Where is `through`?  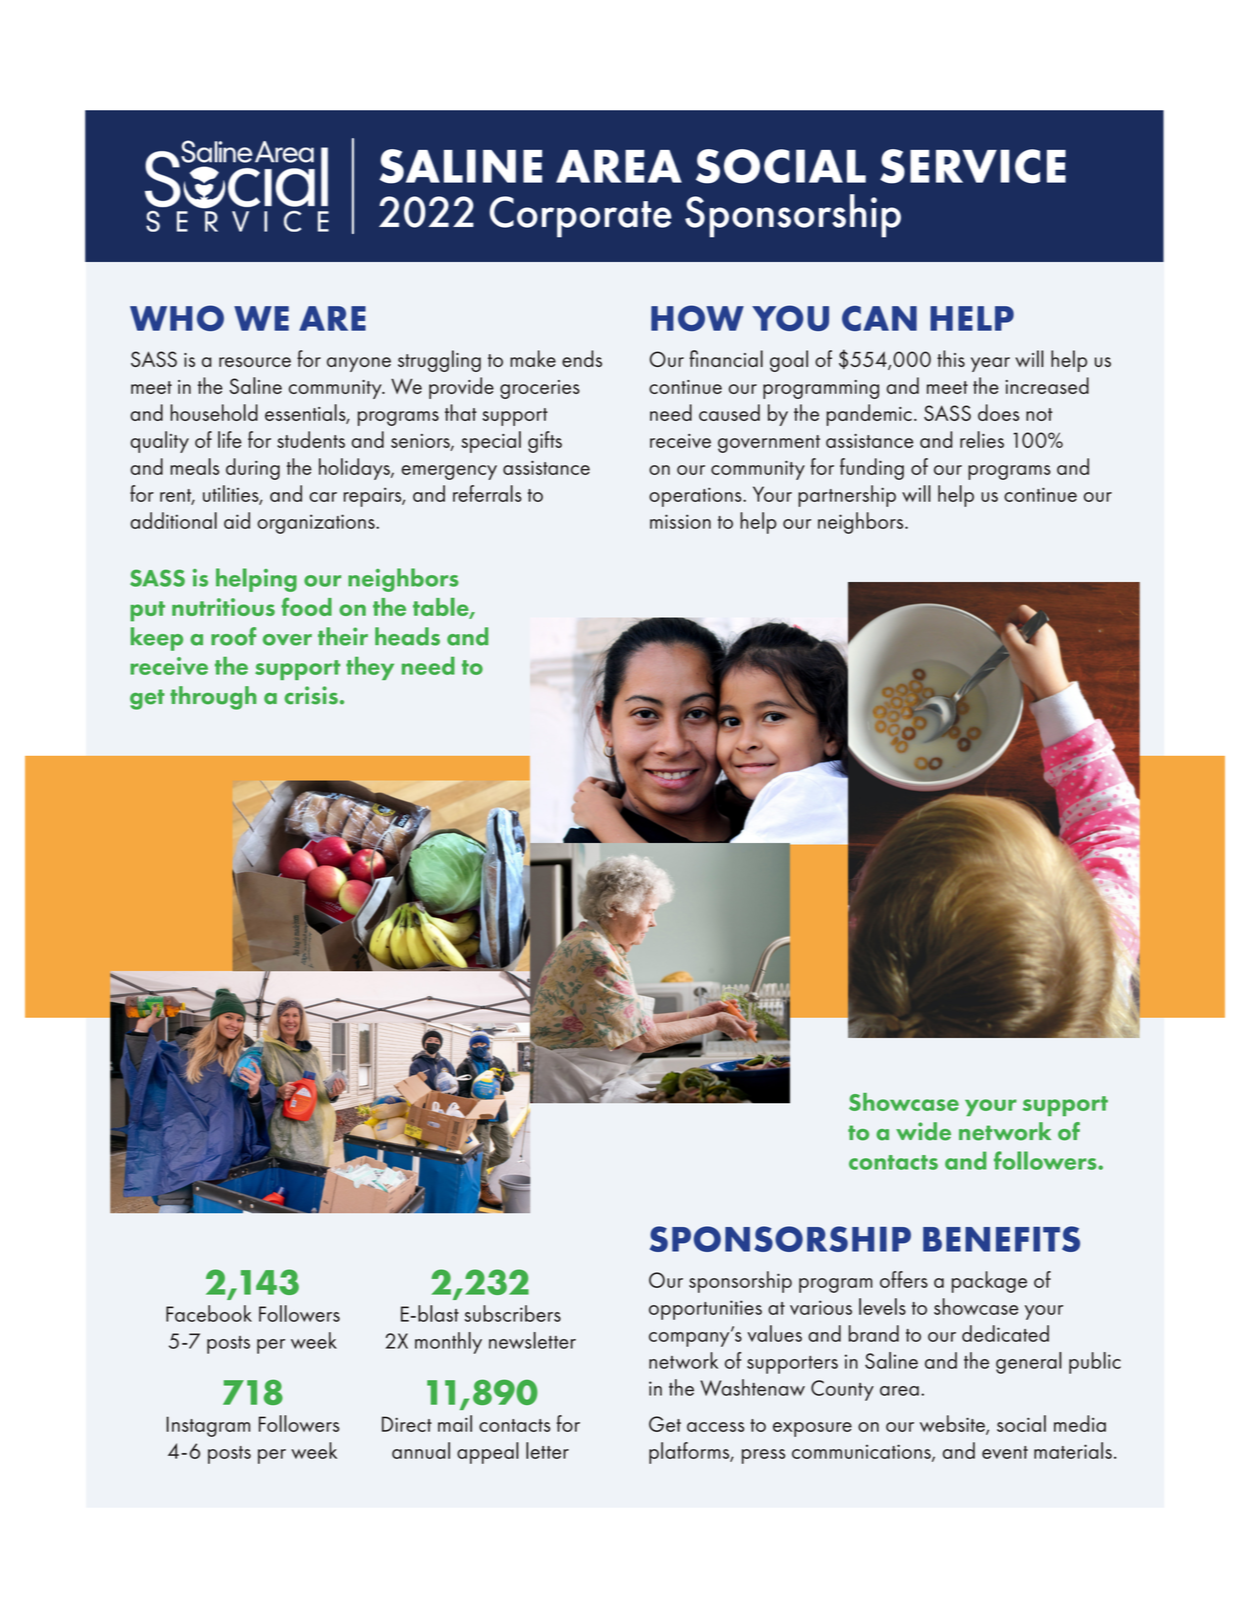 through is located at coordinates (213, 698).
